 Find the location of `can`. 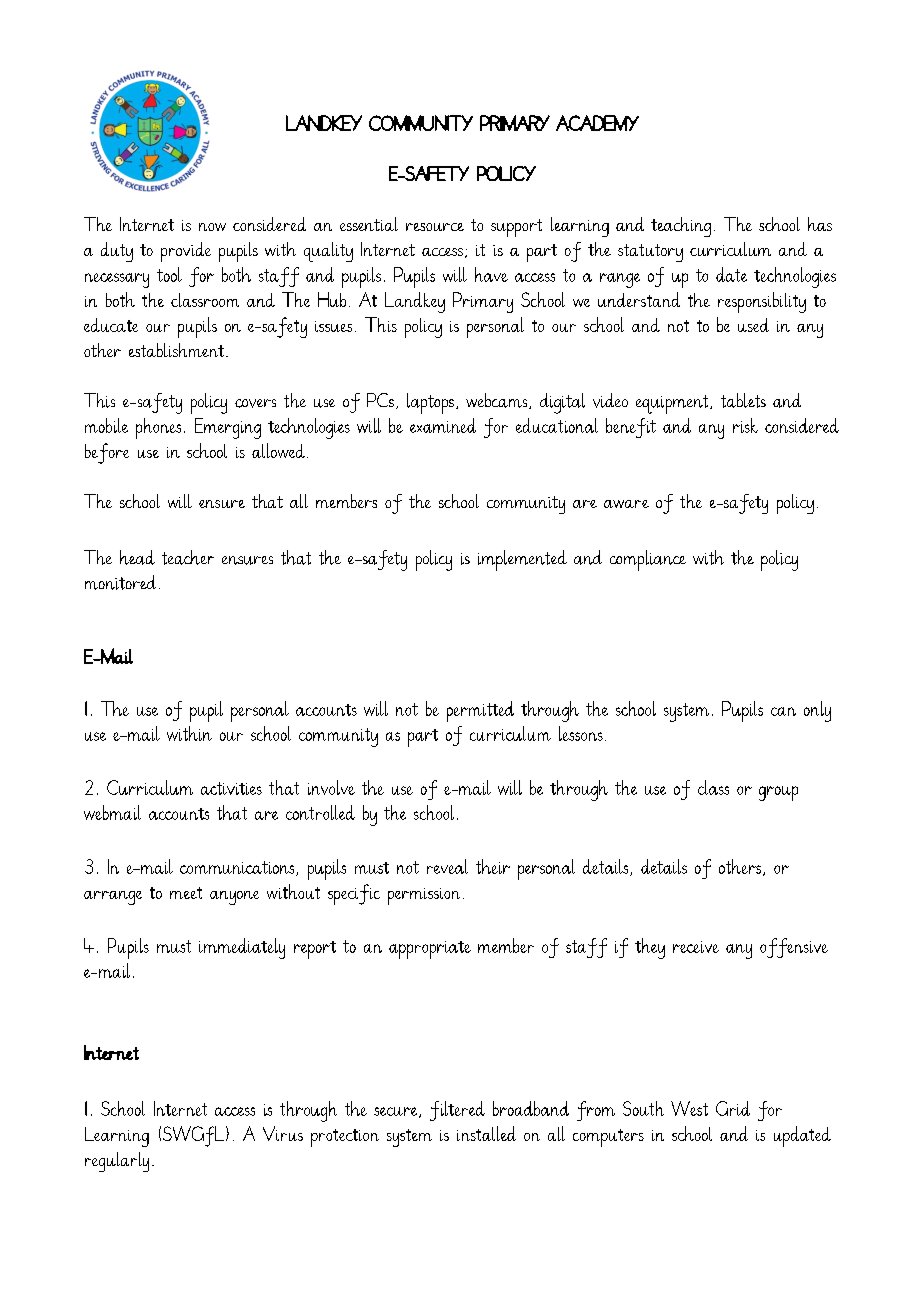

can is located at coordinates (783, 711).
